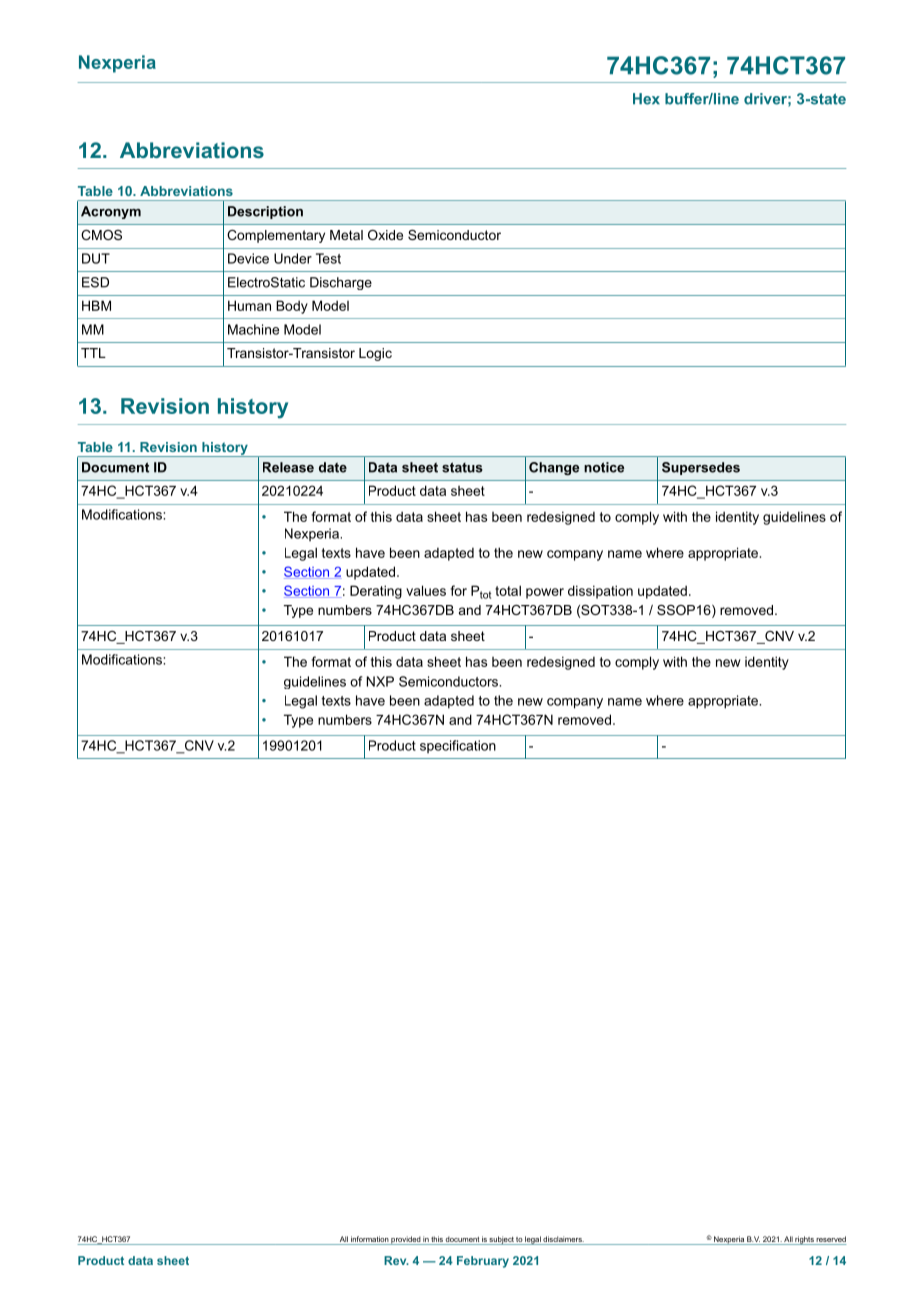 This document has width=924, height=1308. Describe the element at coordinates (502, 1240) in the document. I see `subject` at that location.
